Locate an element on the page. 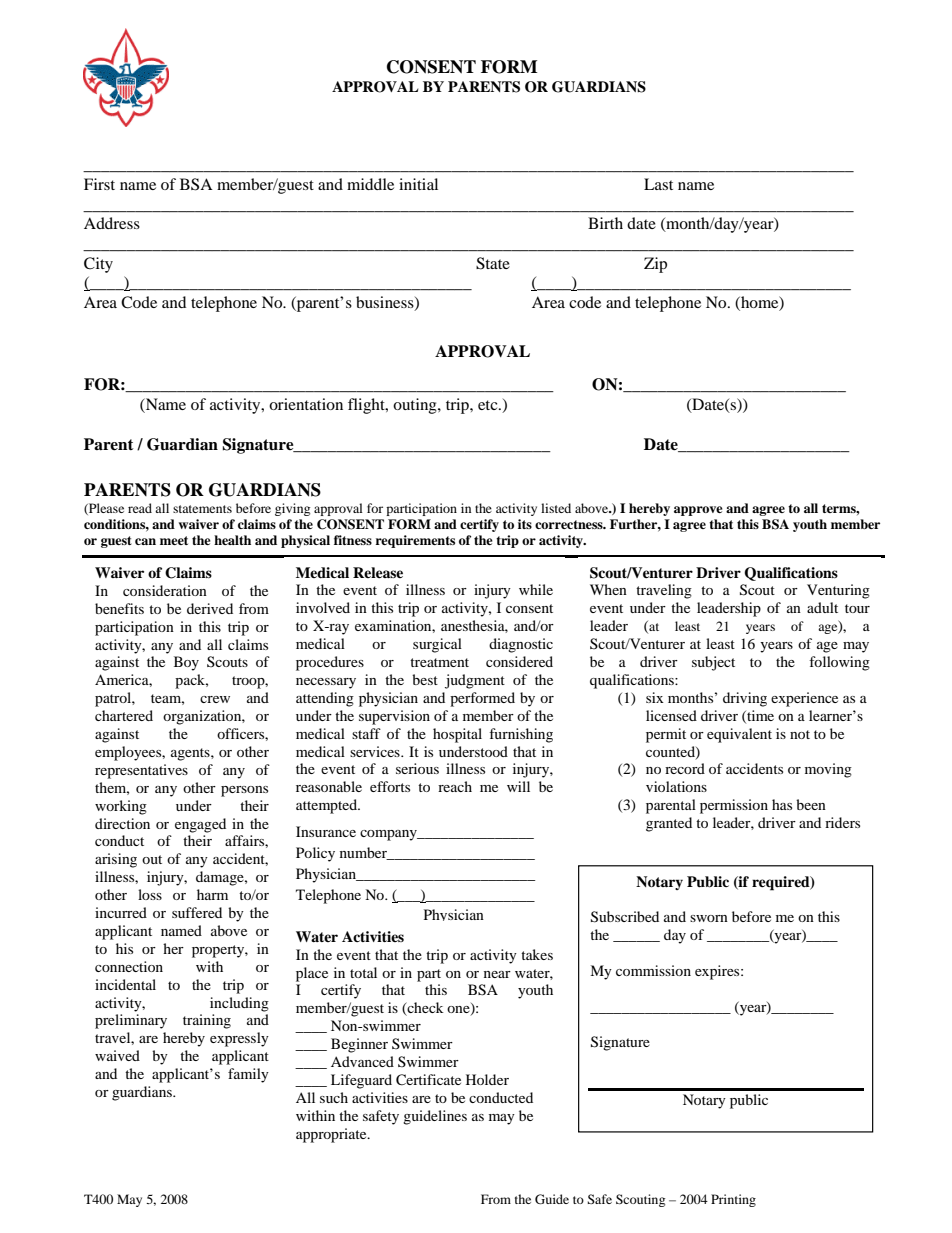 This image has width=952, height=1233. Address is located at coordinates (112, 223).
